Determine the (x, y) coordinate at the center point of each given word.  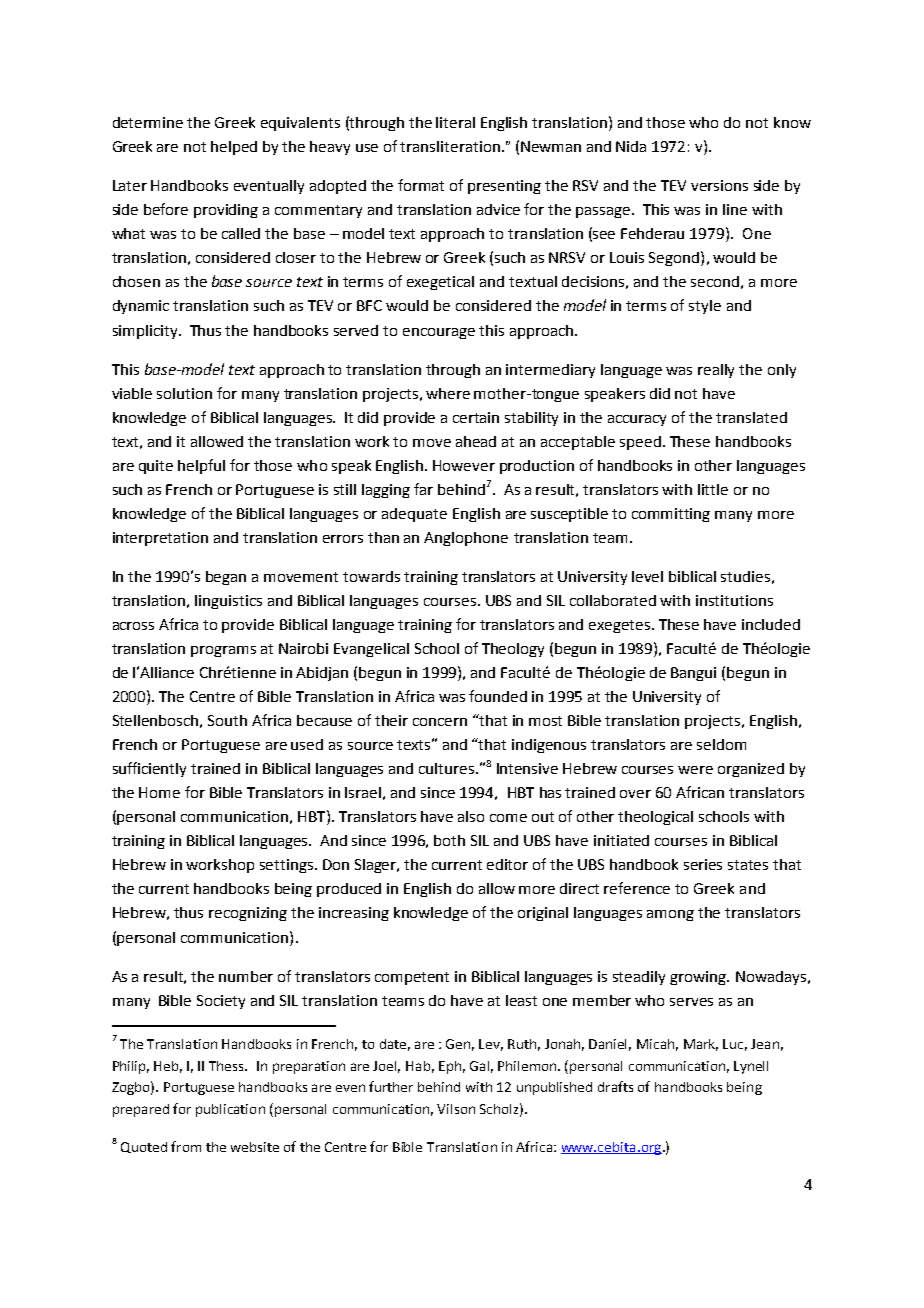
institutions (734, 600)
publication (230, 1110)
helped (234, 148)
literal (455, 122)
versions (719, 185)
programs (223, 651)
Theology (513, 650)
